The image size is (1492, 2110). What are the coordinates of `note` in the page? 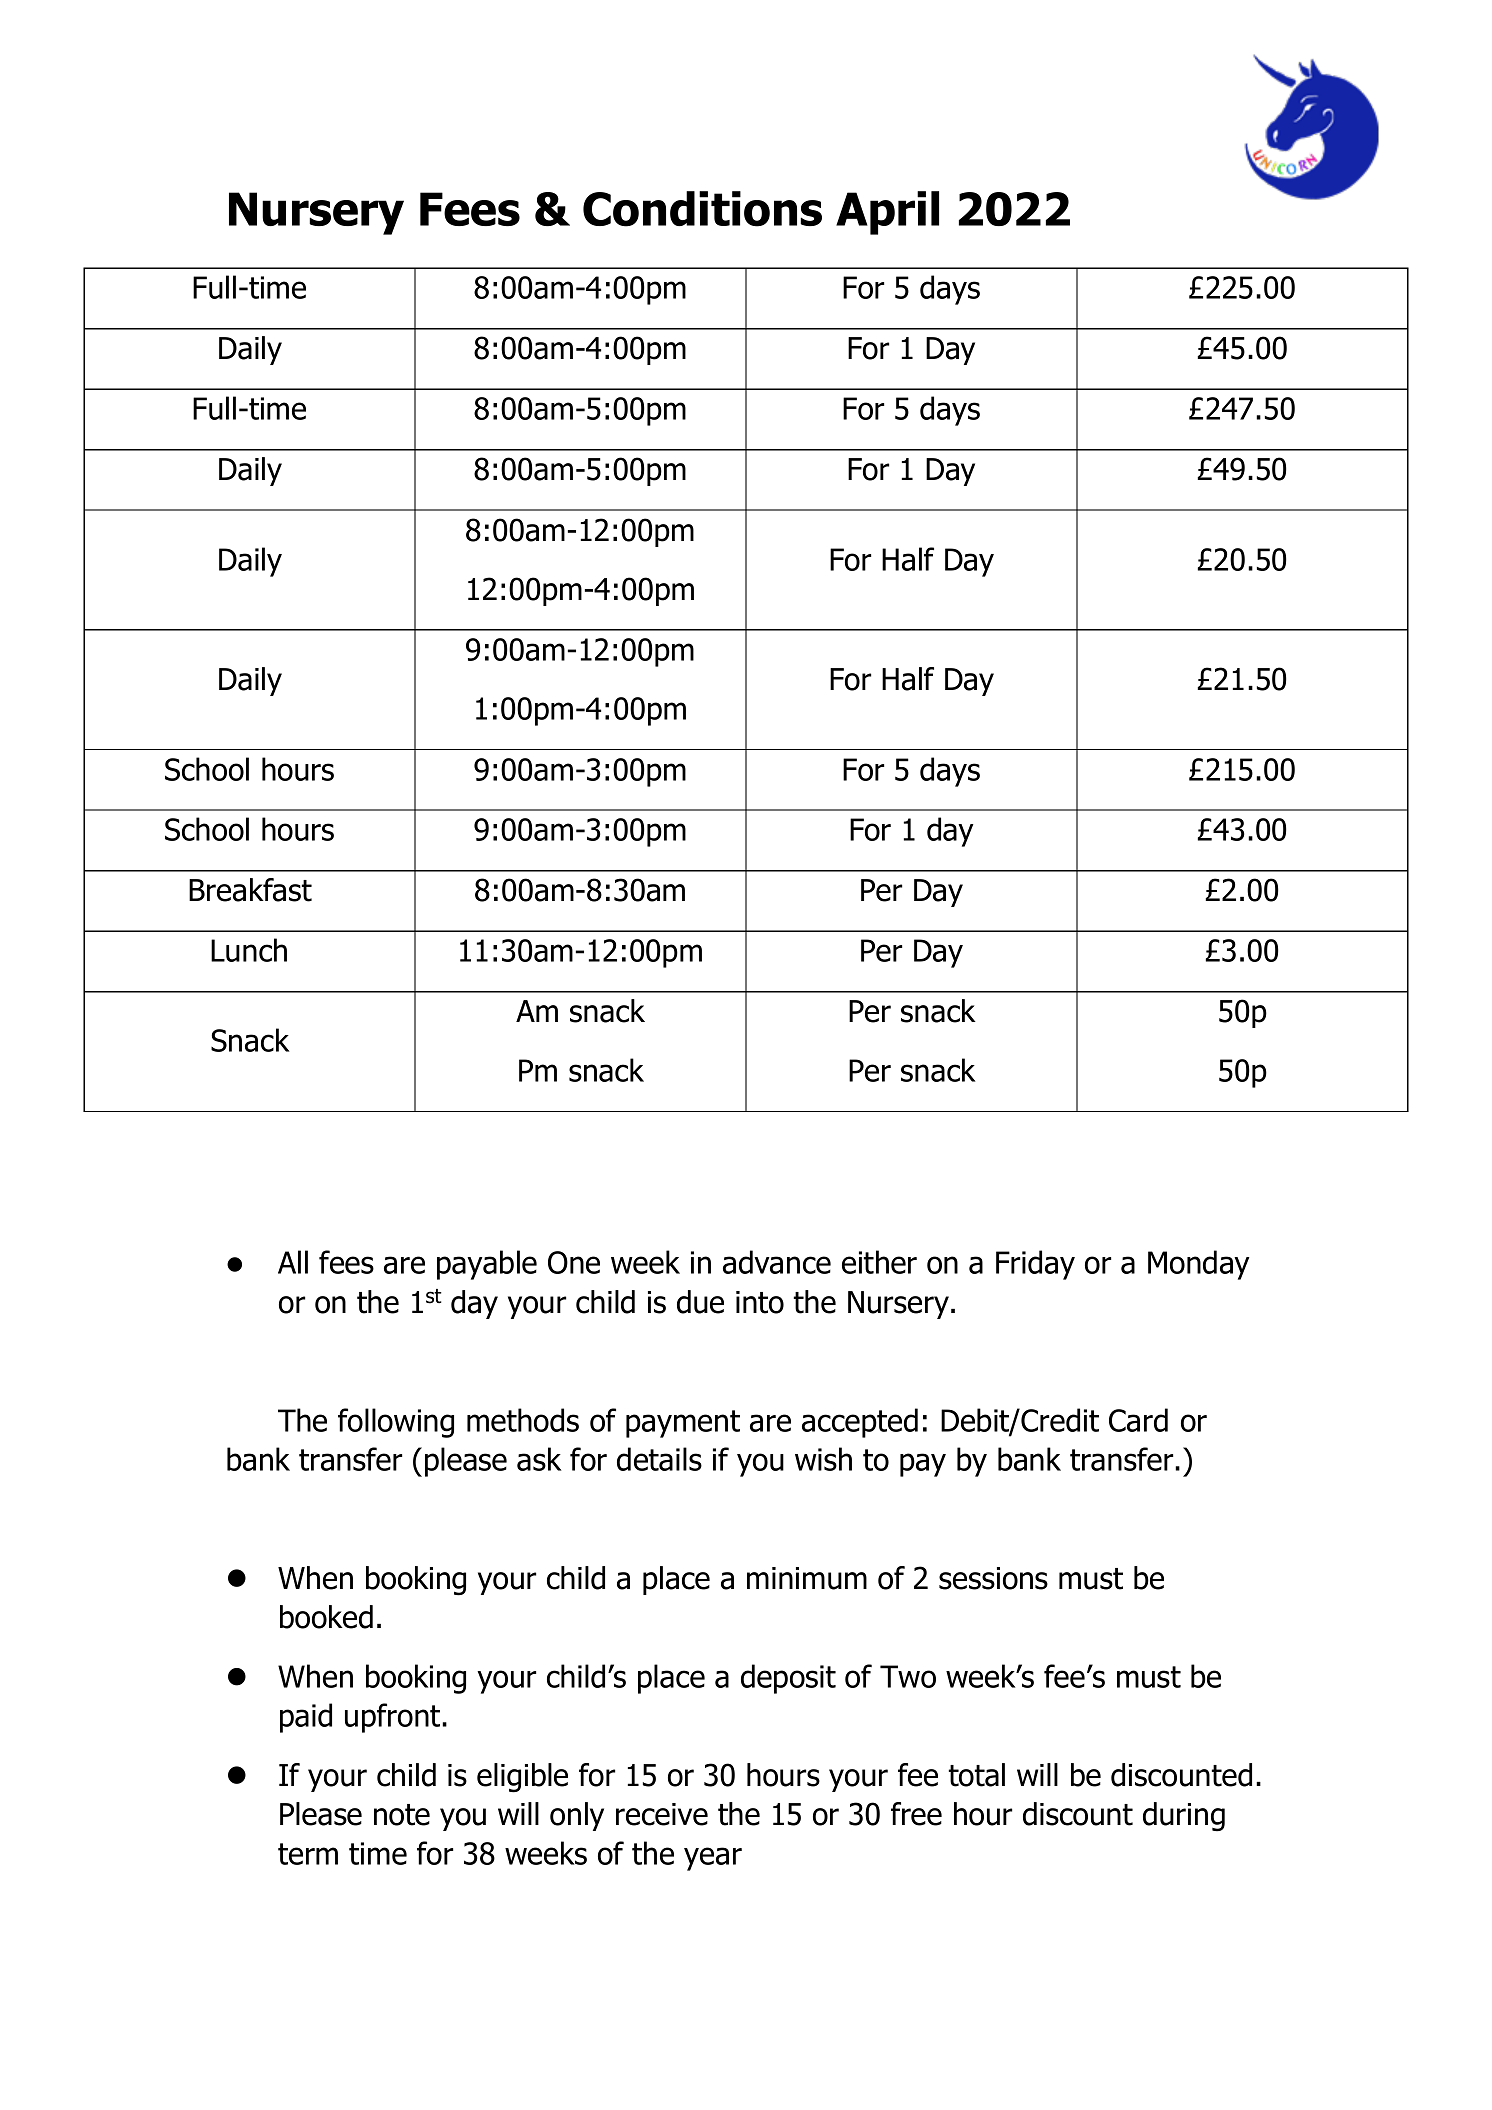 It's located at (402, 1815).
